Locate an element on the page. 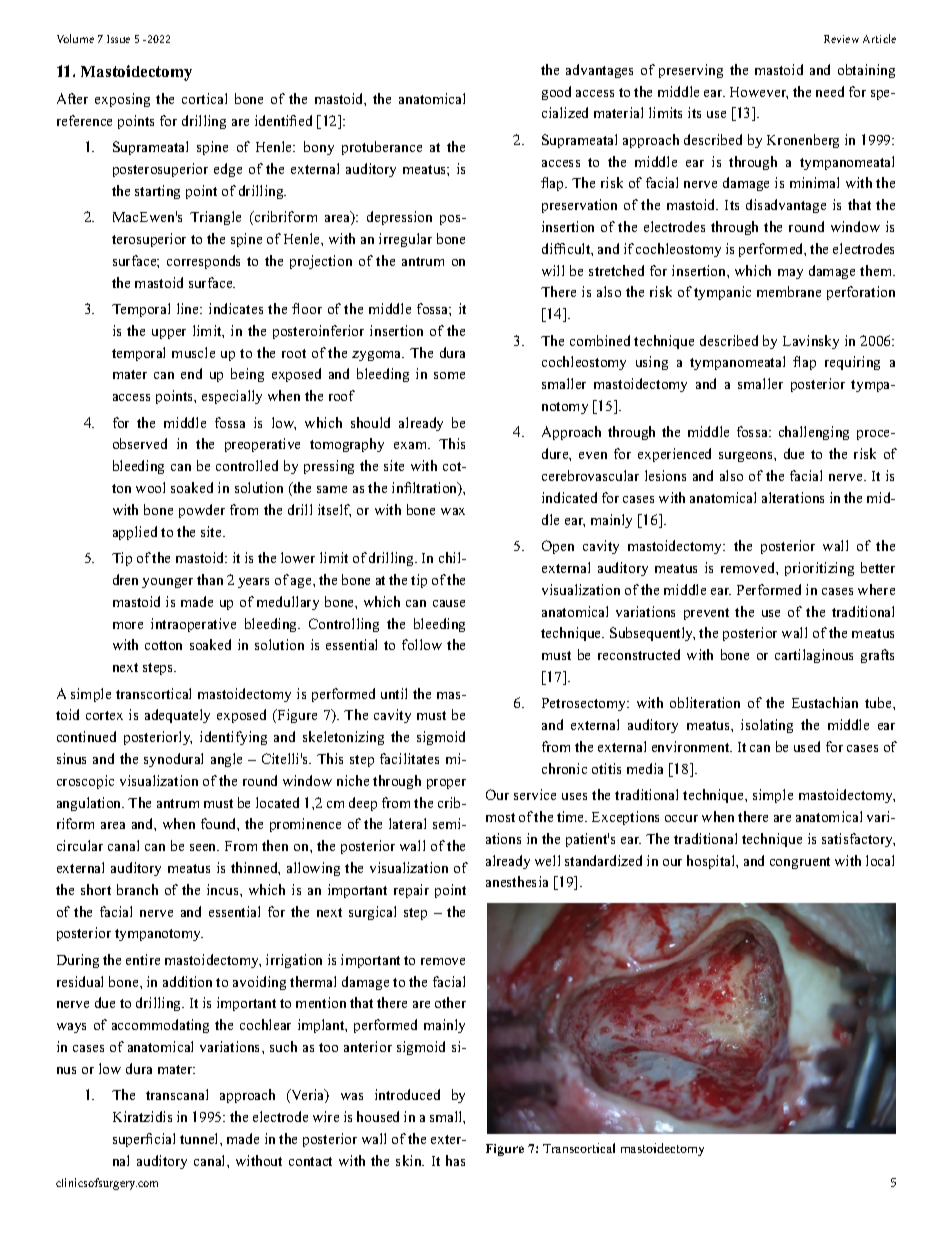 The height and width of the document is (1233, 952). However is located at coordinates (759, 93).
